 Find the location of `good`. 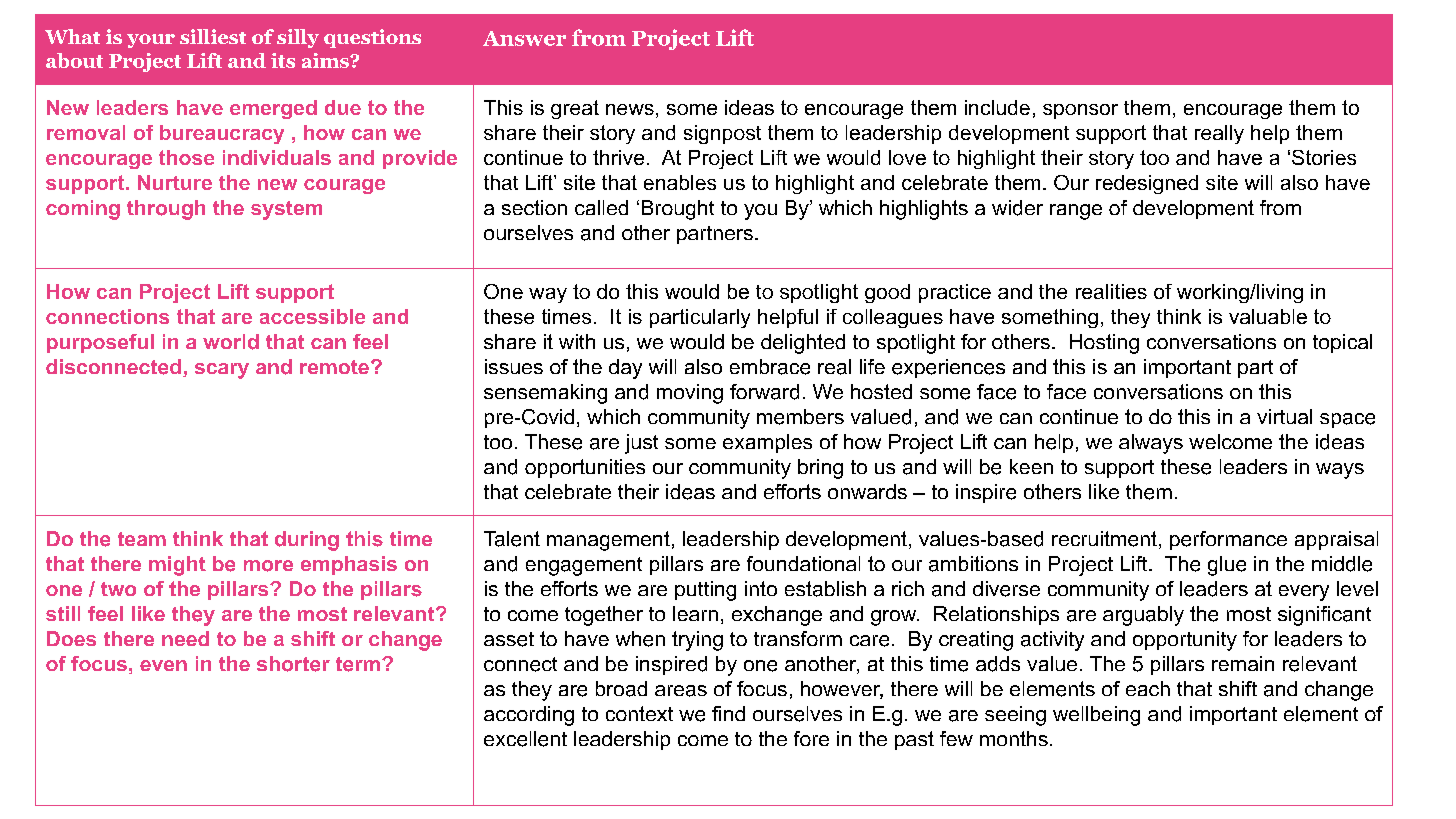

good is located at coordinates (887, 293).
